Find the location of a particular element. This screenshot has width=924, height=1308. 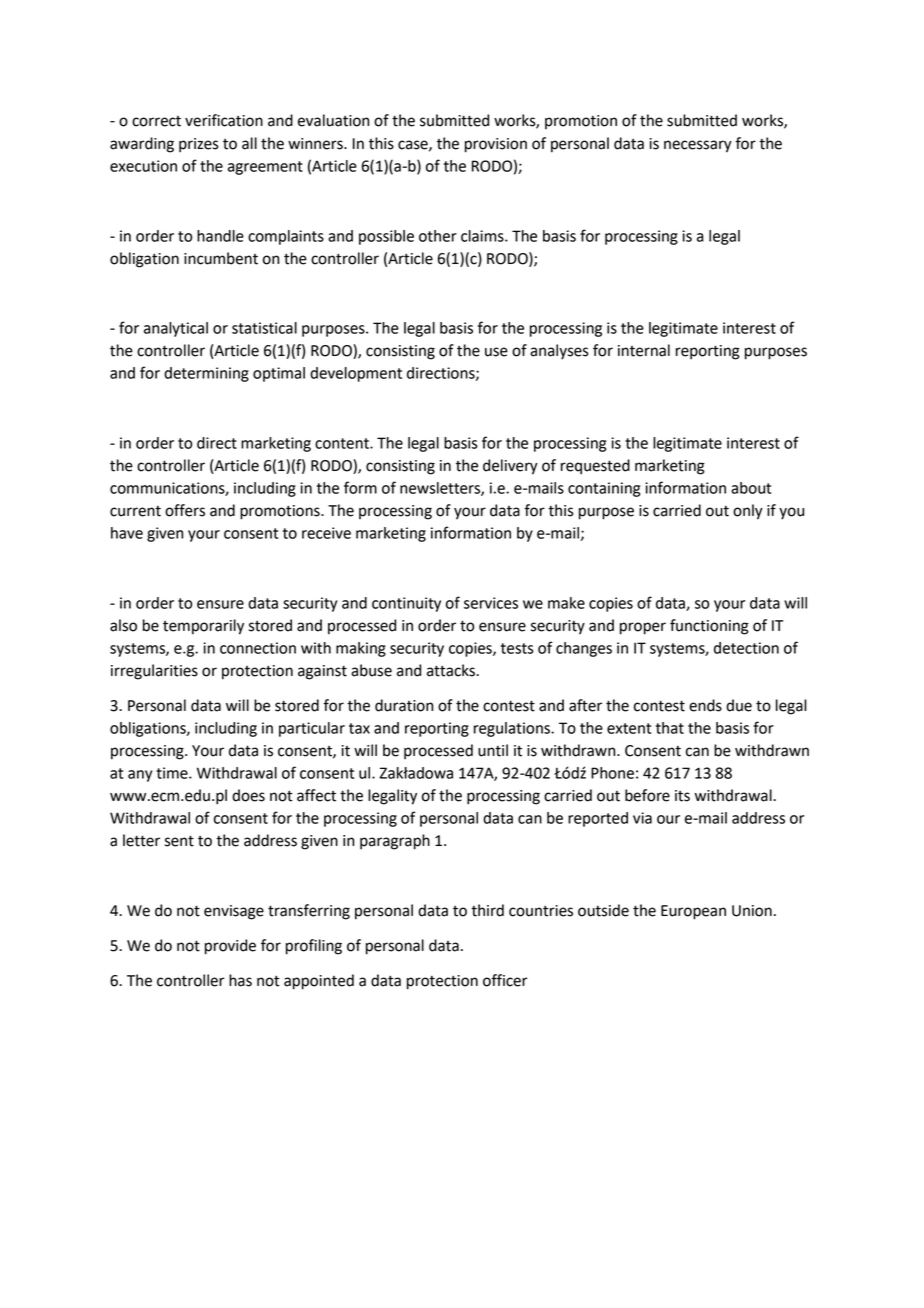

prizes is located at coordinates (199, 145).
